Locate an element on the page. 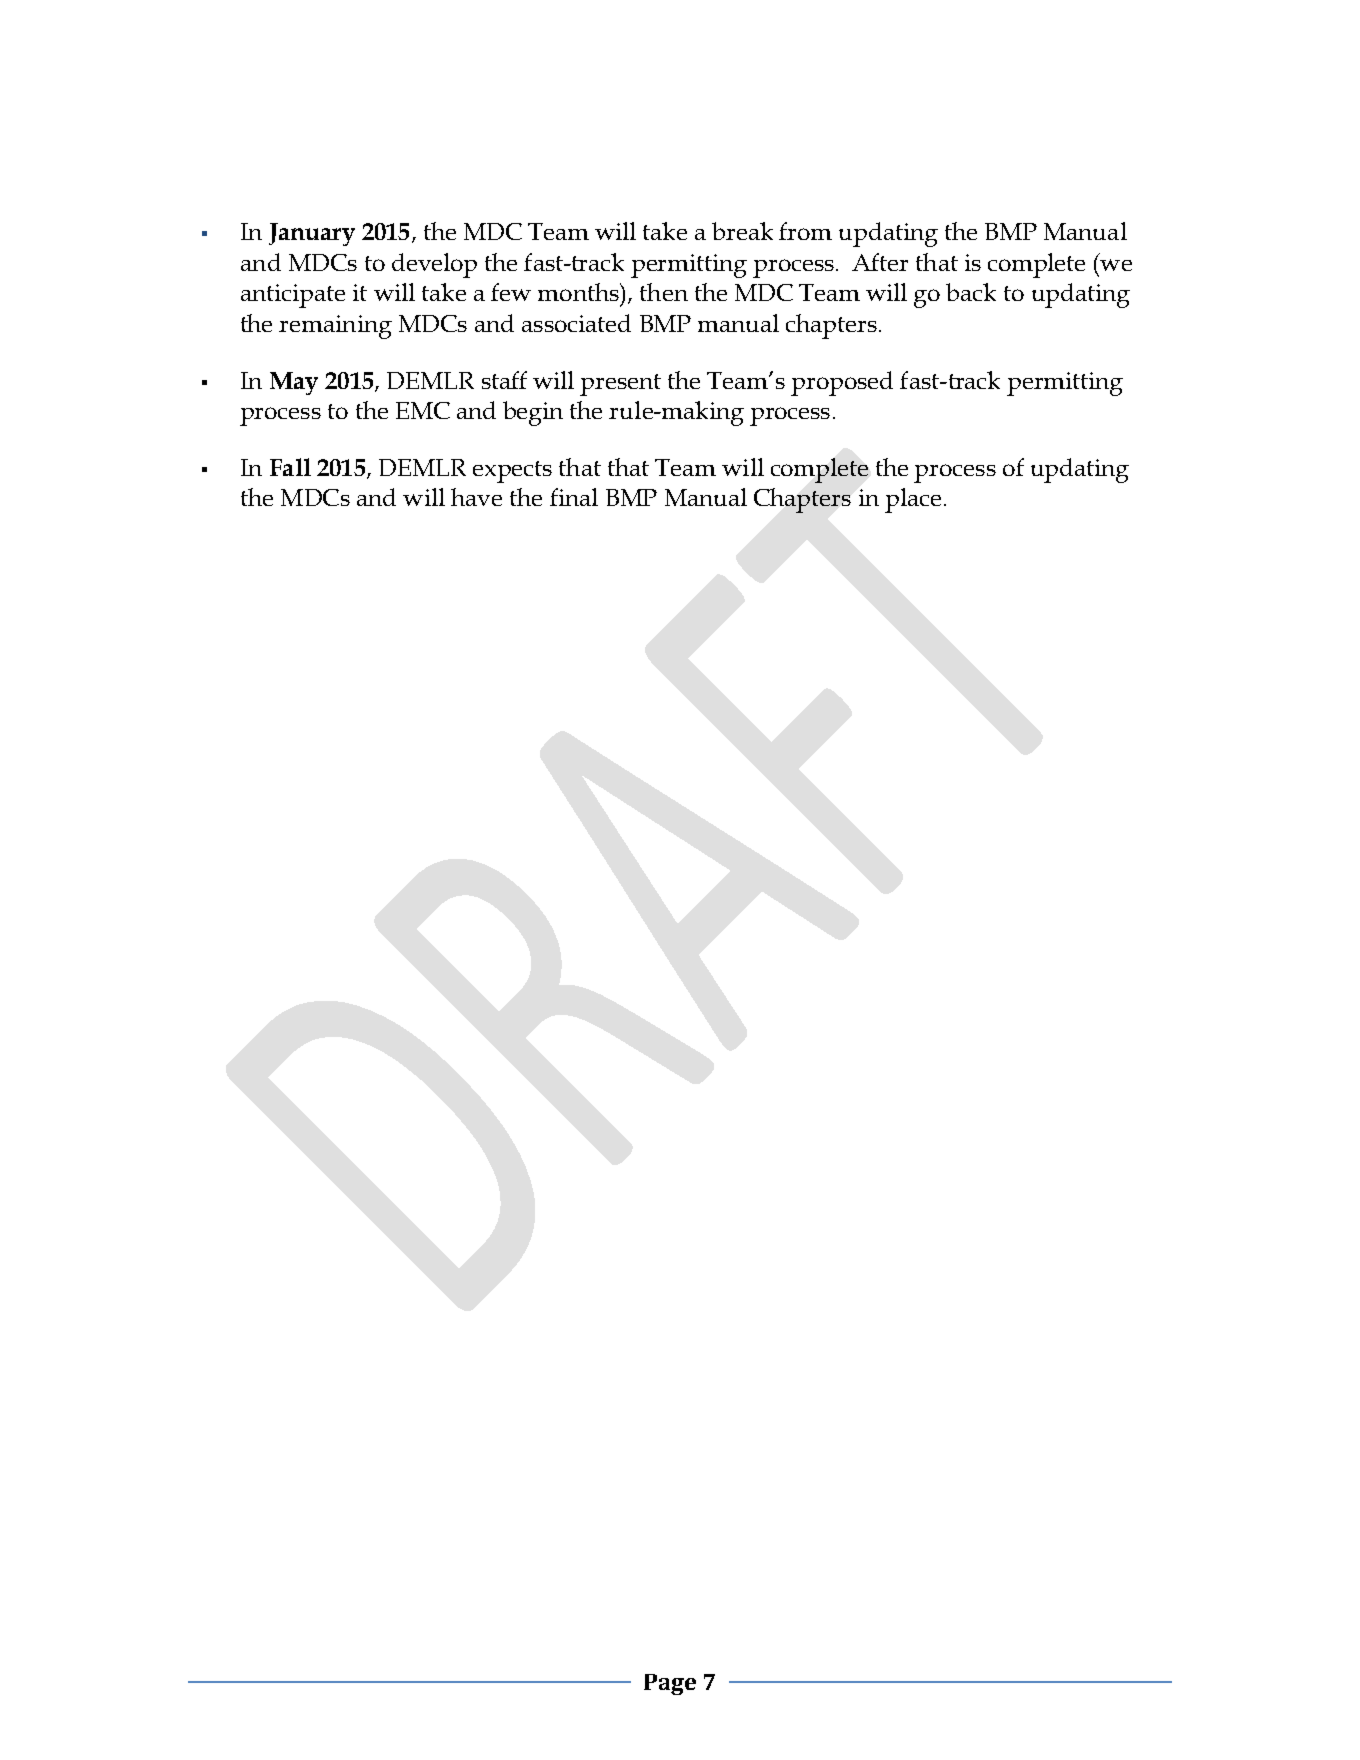  final is located at coordinates (574, 497).
